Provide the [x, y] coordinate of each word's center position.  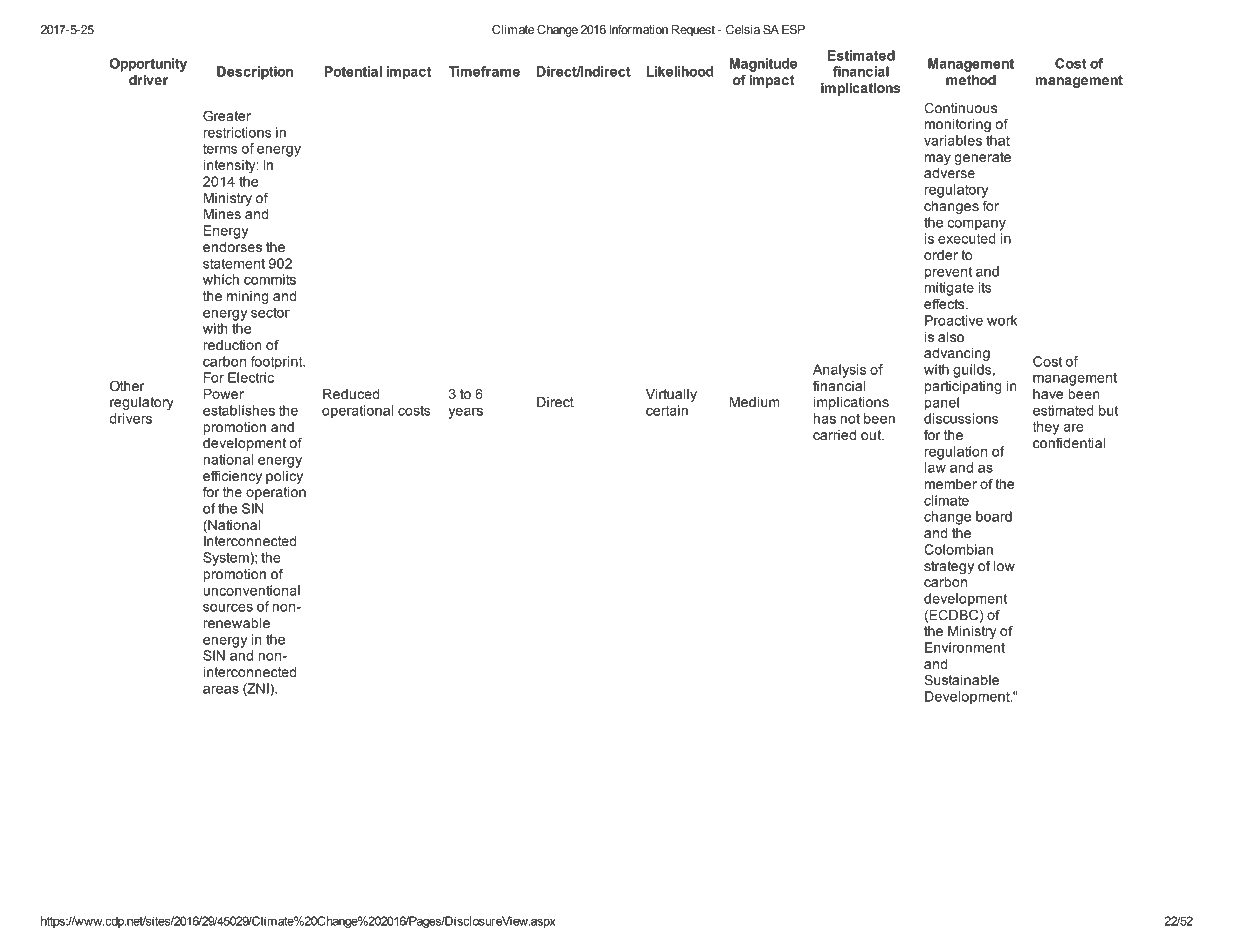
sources [228, 608]
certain [667, 410]
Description [255, 73]
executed [966, 238]
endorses [232, 247]
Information [639, 29]
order [941, 255]
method [971, 80]
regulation [956, 453]
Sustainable [961, 680]
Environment [965, 647]
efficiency [232, 477]
